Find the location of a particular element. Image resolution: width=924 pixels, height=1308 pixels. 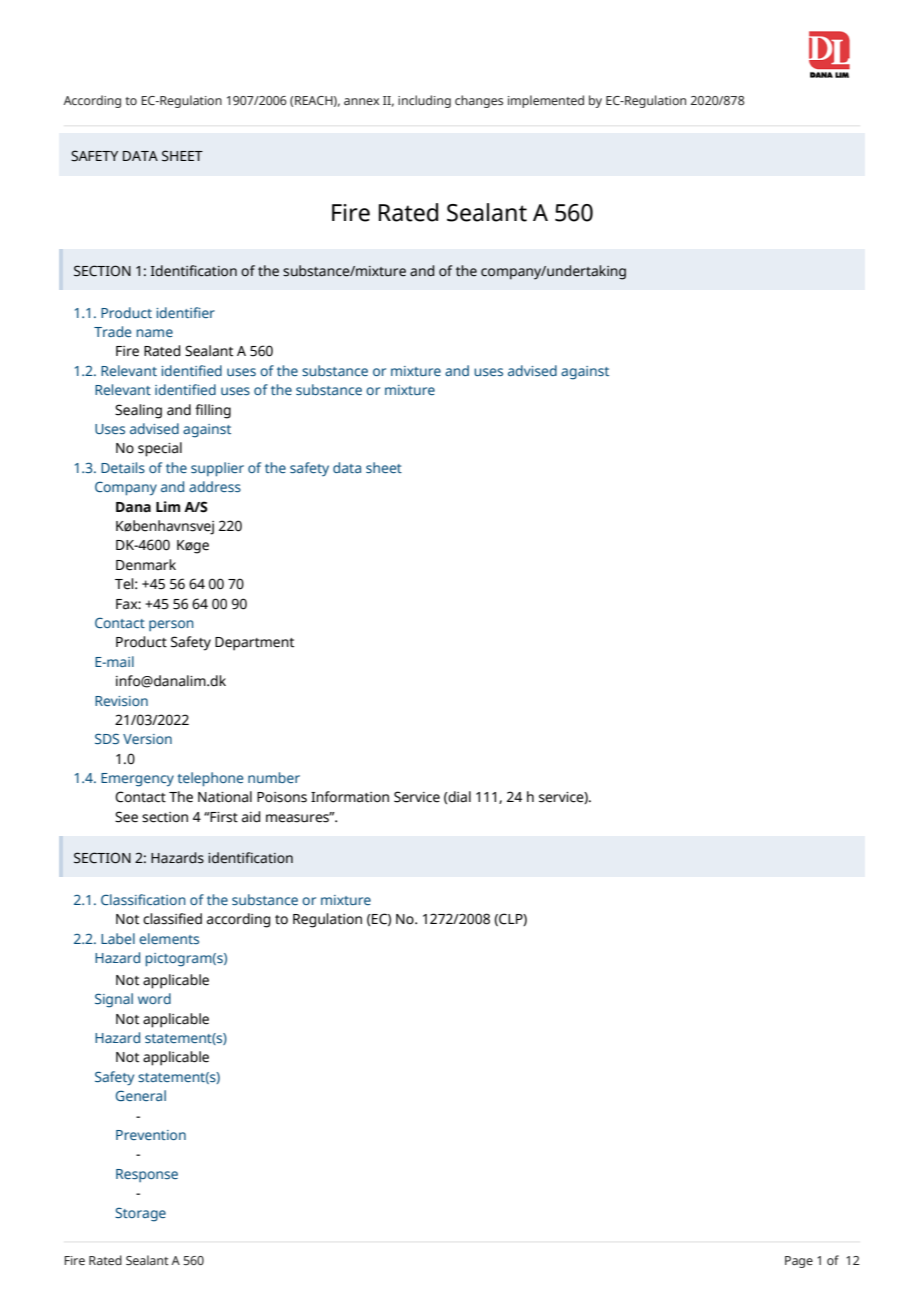

annex is located at coordinates (361, 101).
